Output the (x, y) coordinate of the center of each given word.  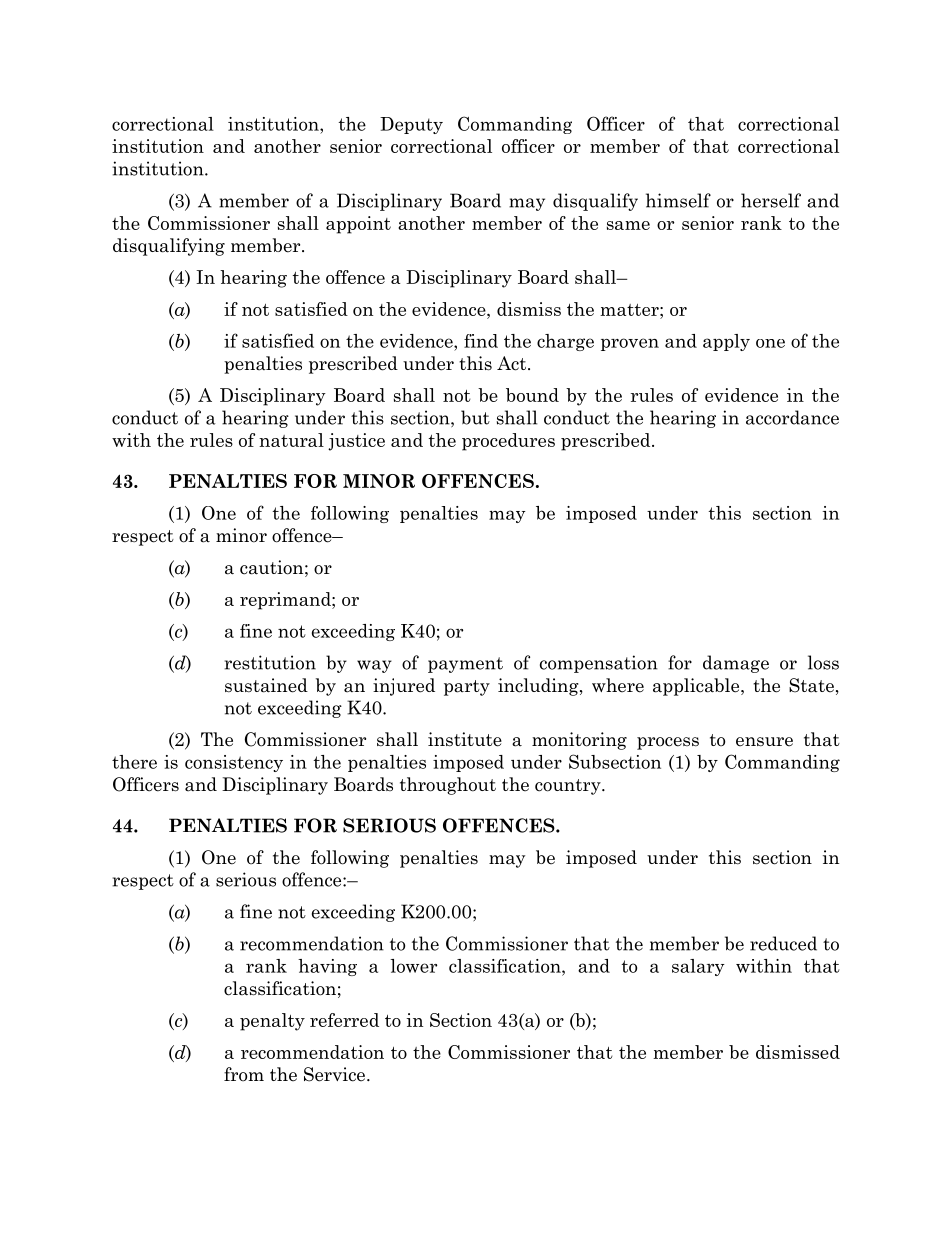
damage (736, 664)
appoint (358, 225)
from (244, 1074)
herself (771, 200)
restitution (270, 662)
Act (513, 363)
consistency (234, 763)
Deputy (411, 125)
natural (291, 440)
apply (726, 342)
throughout (448, 786)
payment (465, 665)
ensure (764, 742)
